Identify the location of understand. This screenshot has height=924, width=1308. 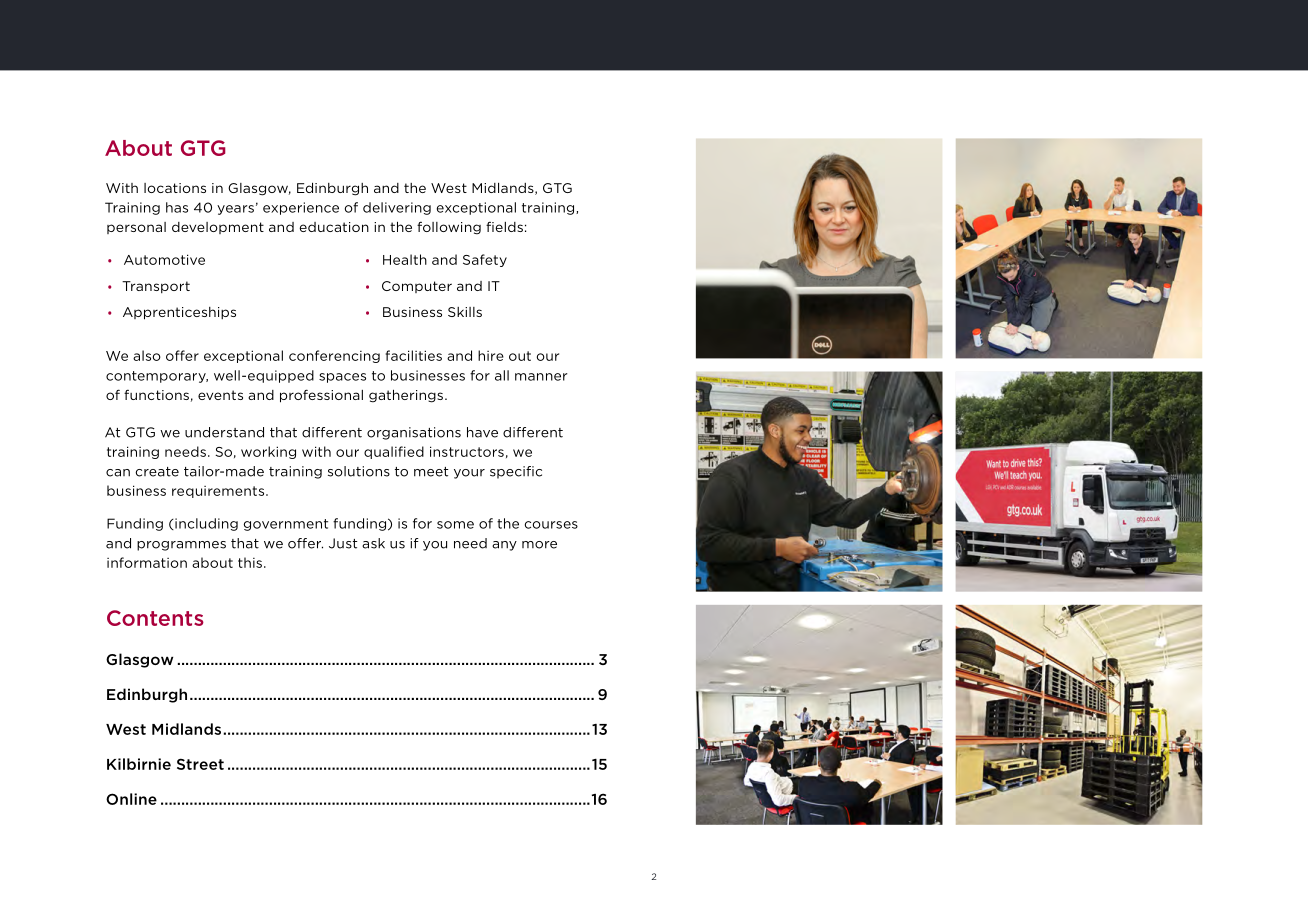
(224, 432).
